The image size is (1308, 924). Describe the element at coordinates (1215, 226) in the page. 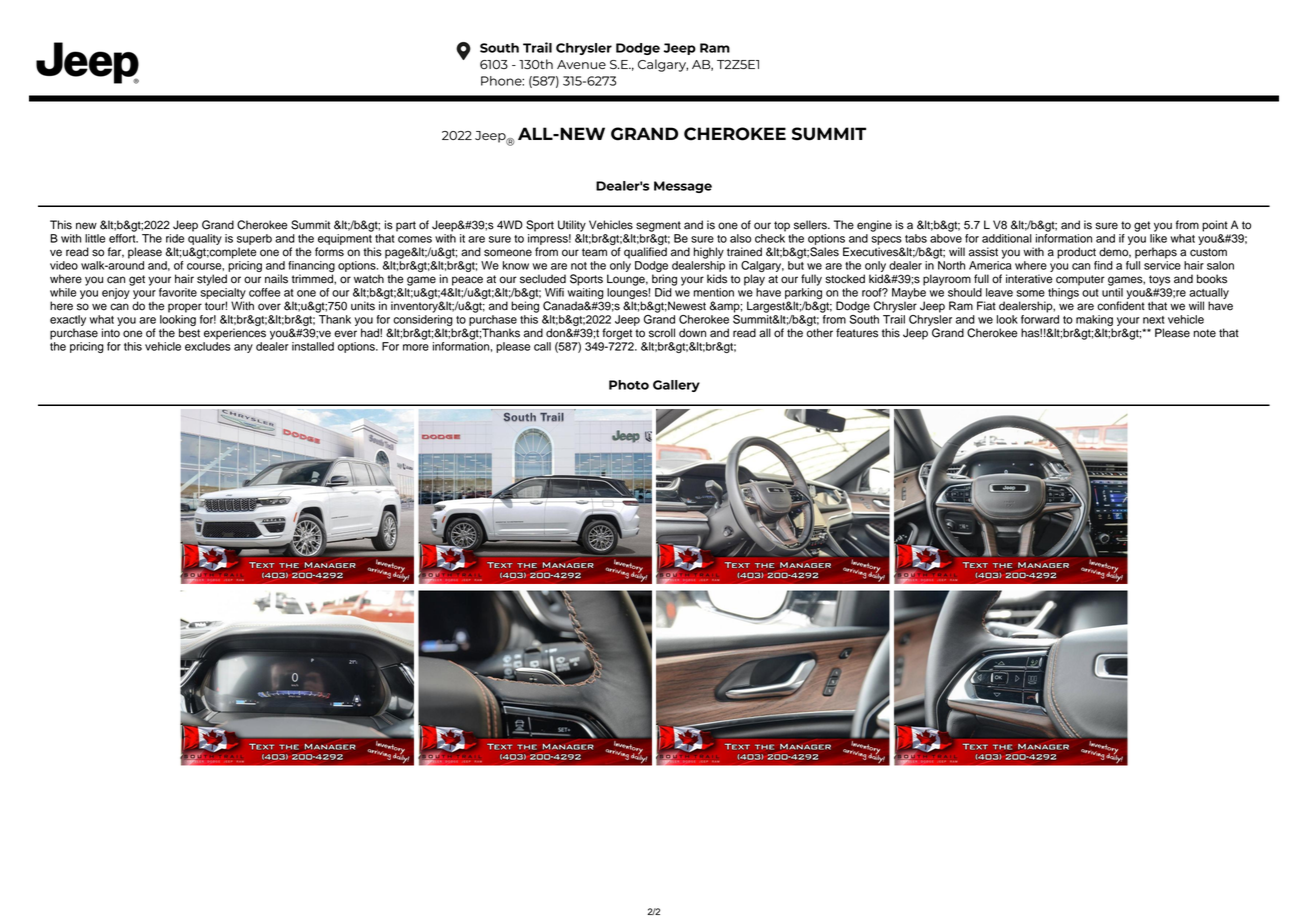

I see `point` at that location.
